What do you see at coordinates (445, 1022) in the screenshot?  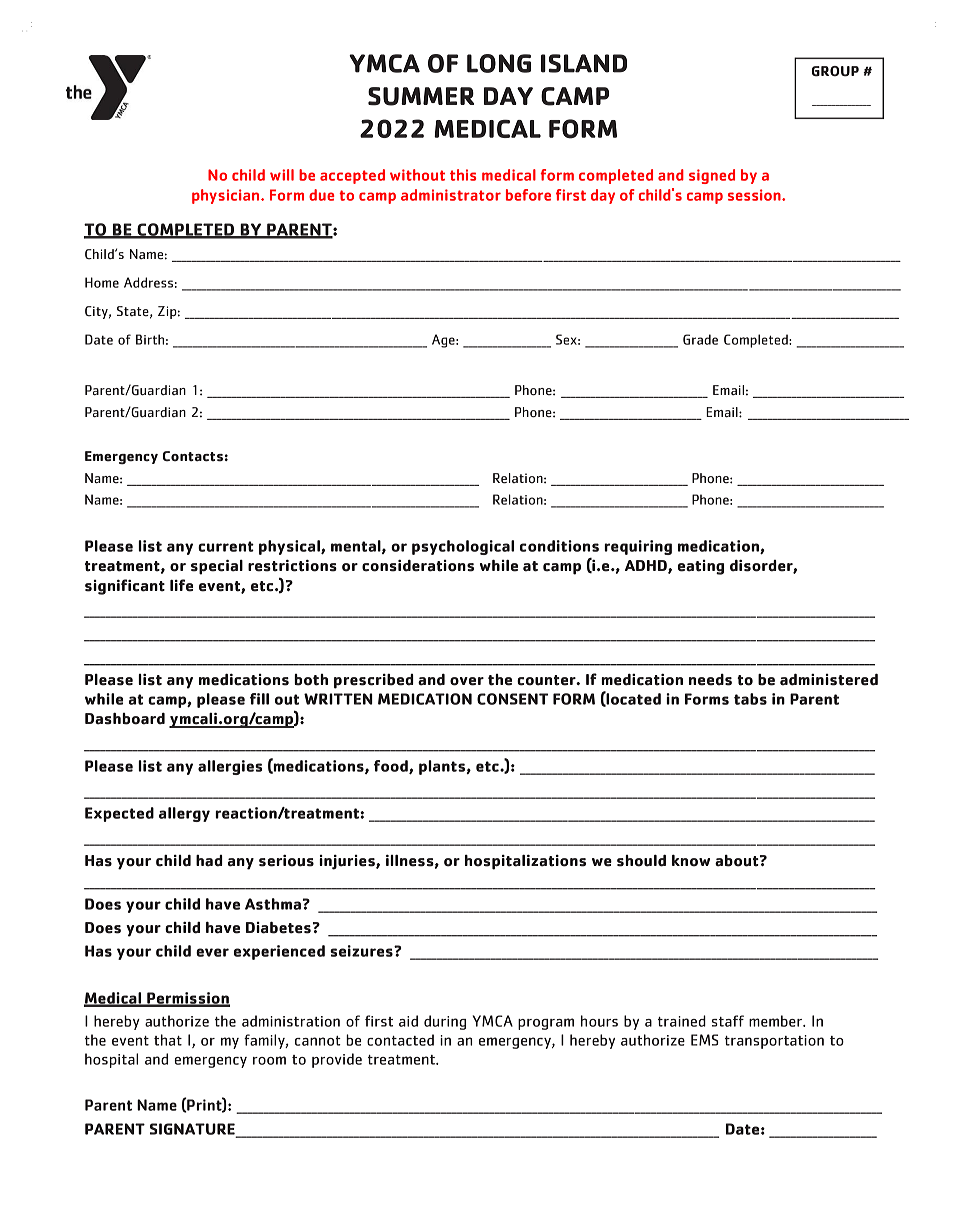 I see `during` at bounding box center [445, 1022].
